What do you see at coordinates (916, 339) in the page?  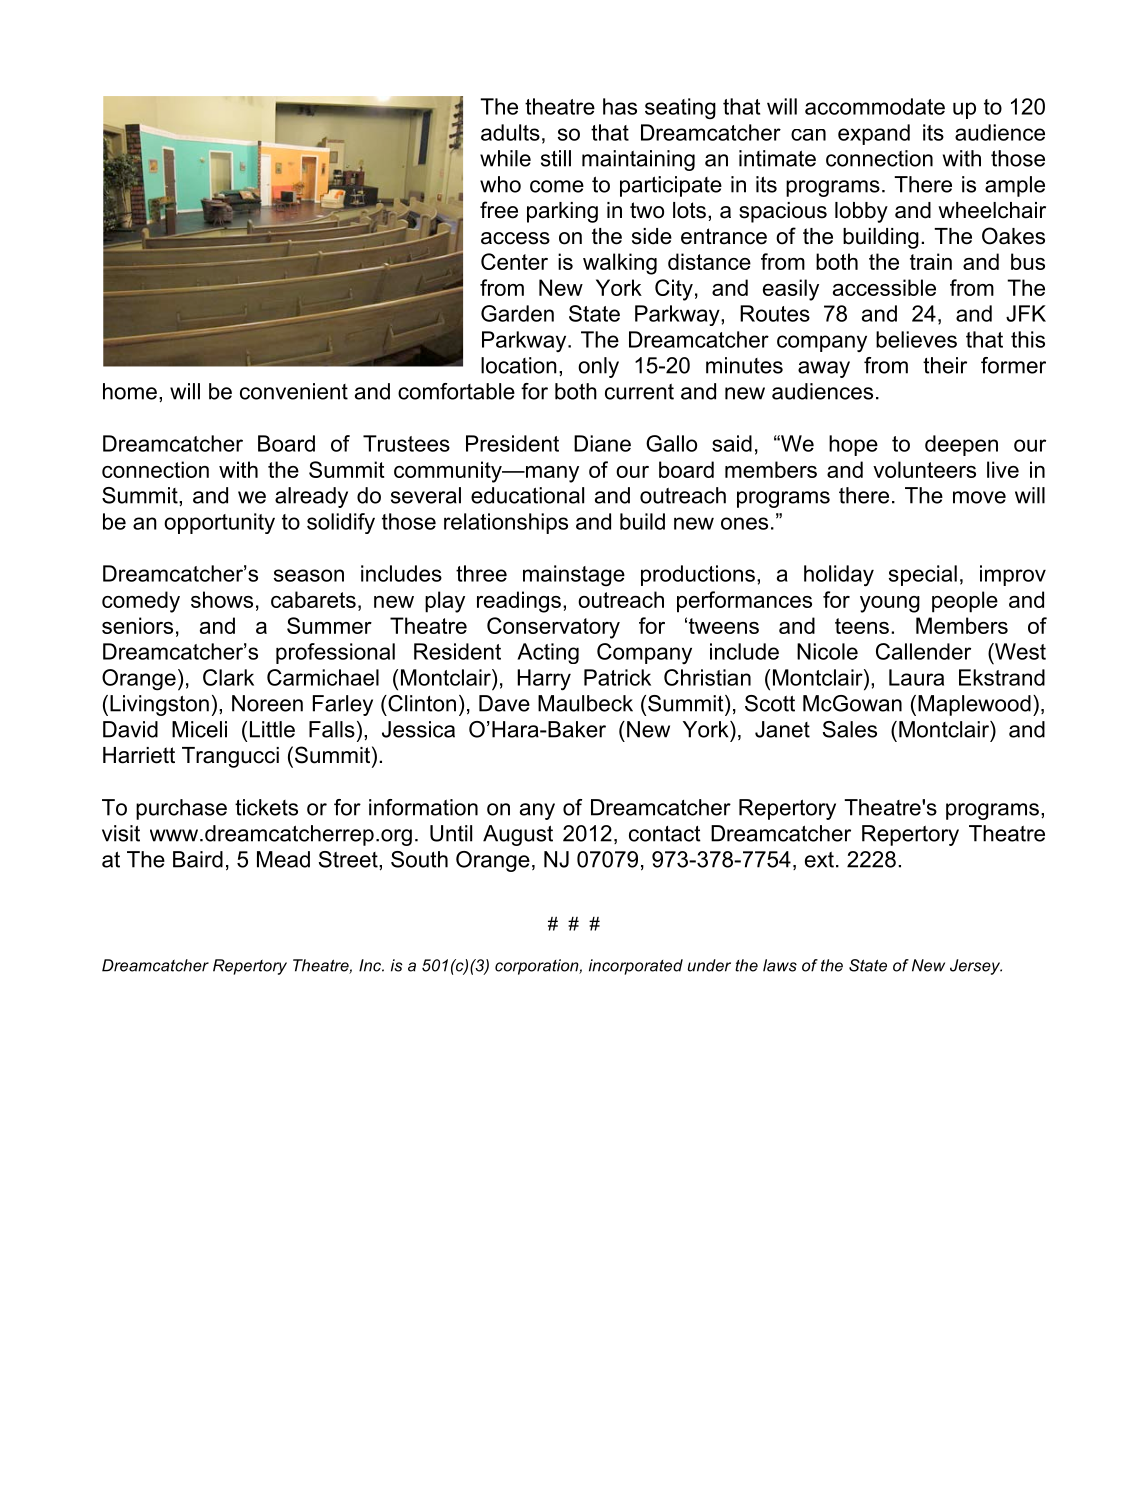 I see `believes` at bounding box center [916, 339].
